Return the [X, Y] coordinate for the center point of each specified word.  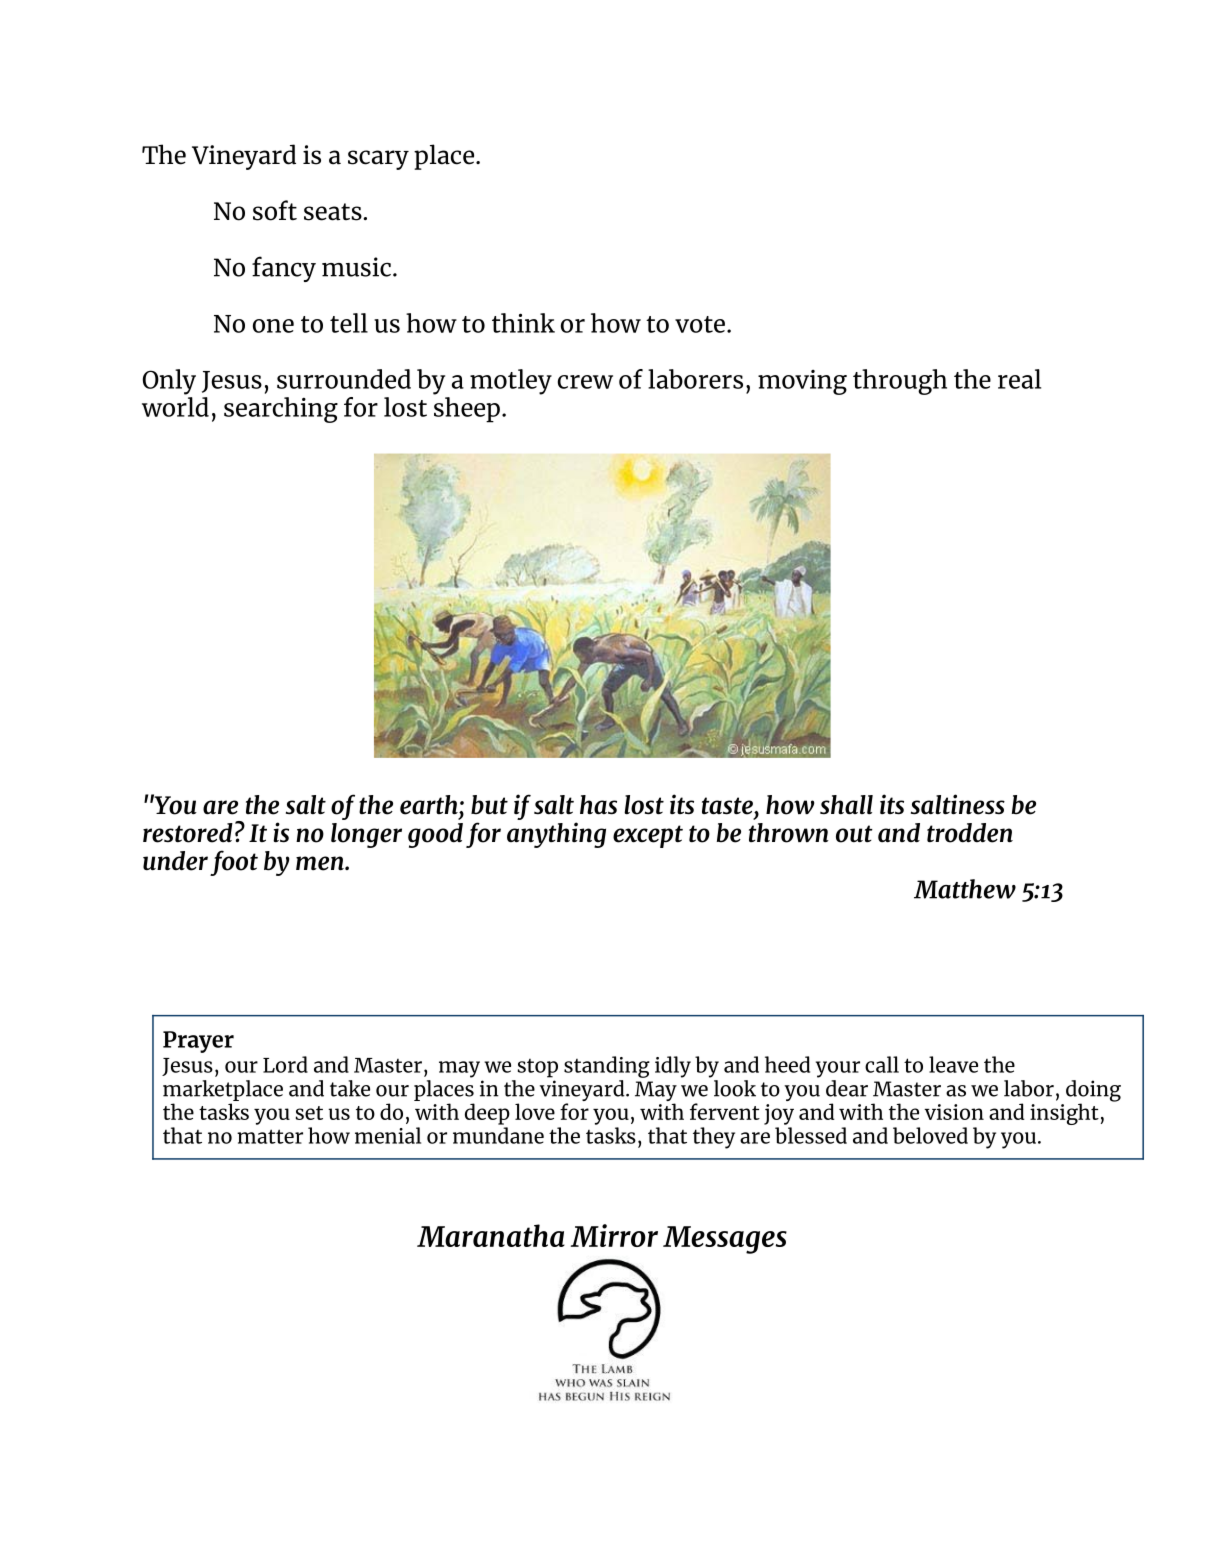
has [598, 805]
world [175, 405]
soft [275, 210]
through [900, 382]
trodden [970, 833]
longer [366, 835]
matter [270, 1136]
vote [700, 324]
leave [953, 1064]
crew [585, 382]
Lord [285, 1064]
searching [281, 410]
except [648, 836]
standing [607, 1067]
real [1019, 379]
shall [846, 805]
